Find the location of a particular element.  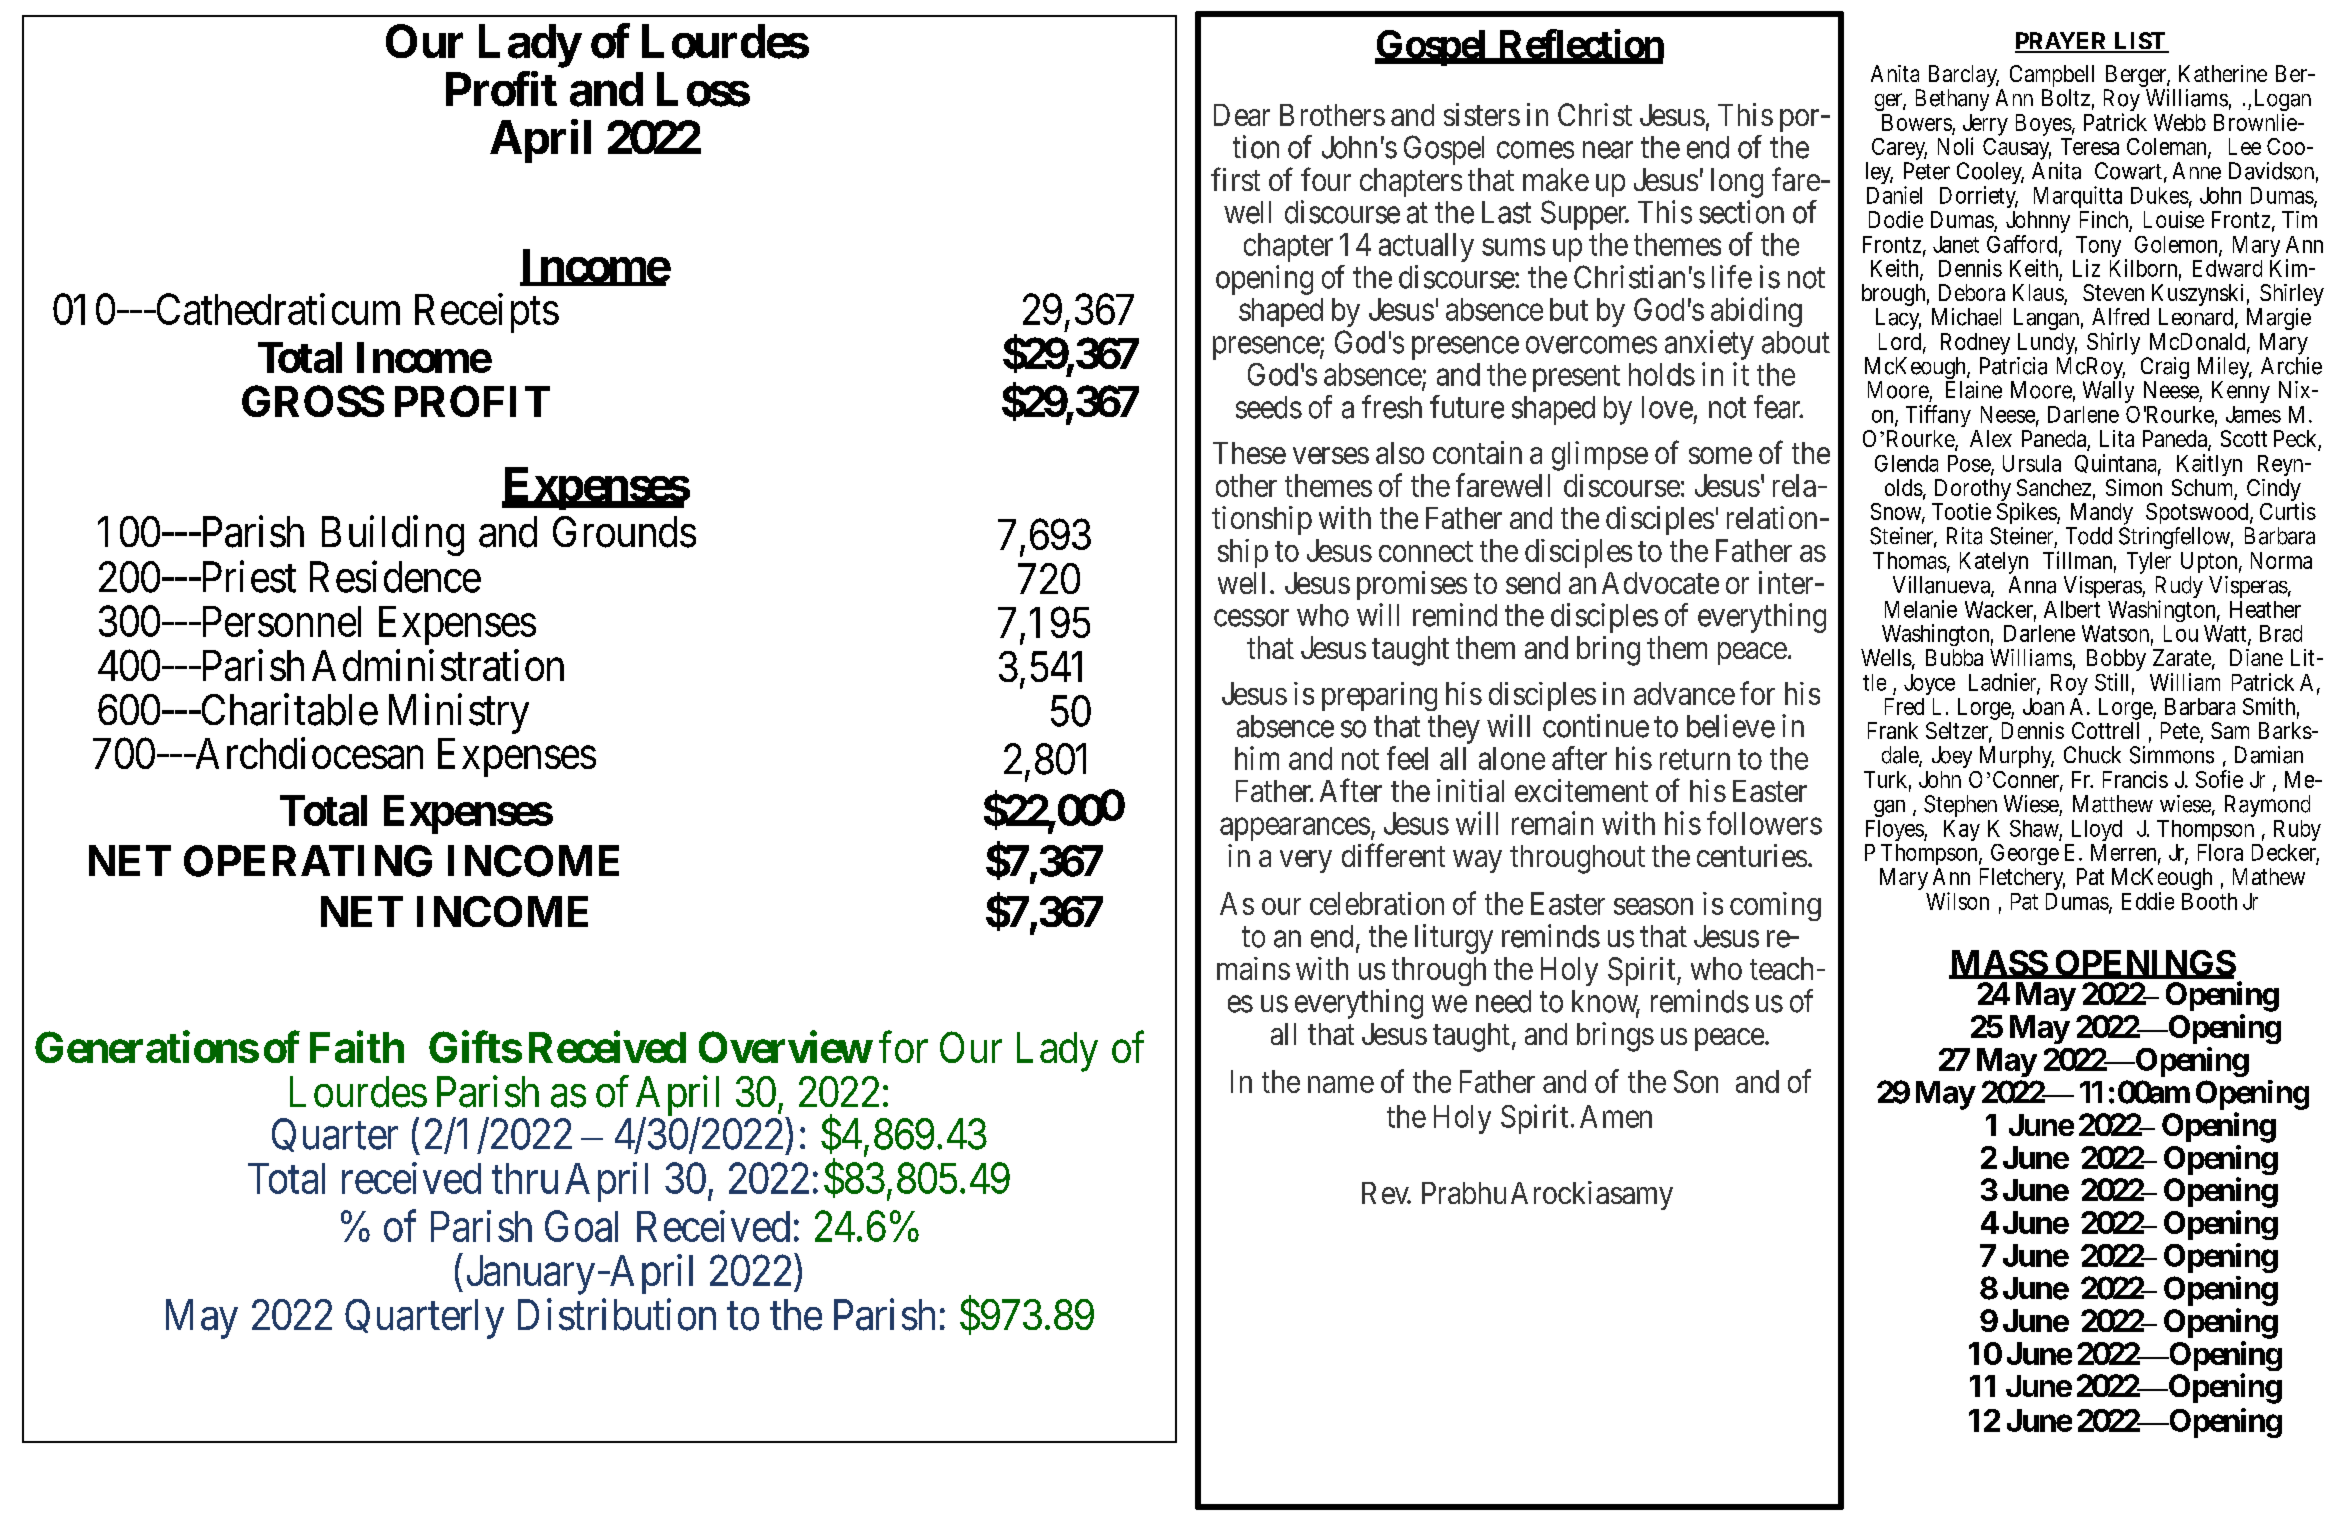

Dear is located at coordinates (1242, 115).
